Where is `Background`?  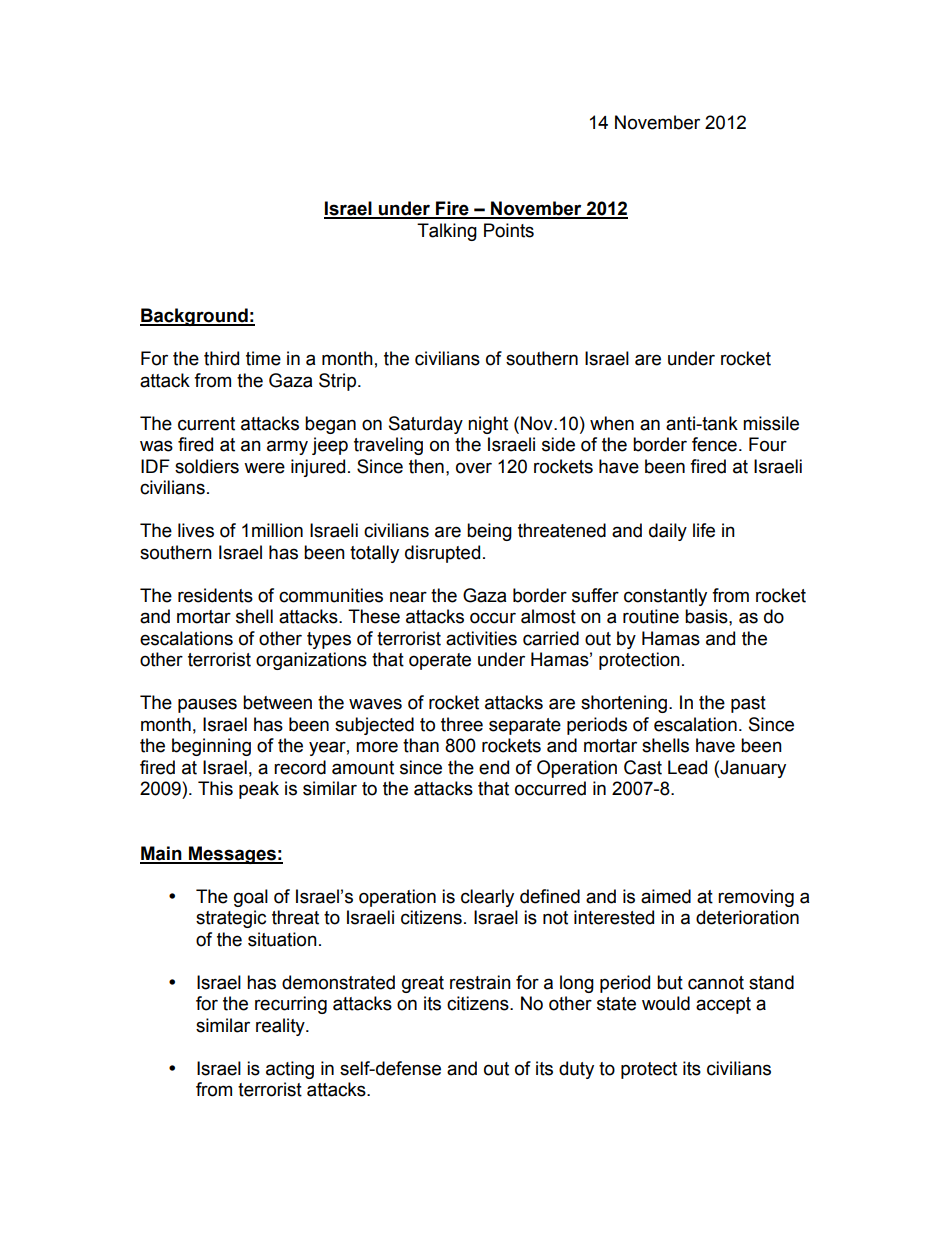
Background is located at coordinates (195, 317).
